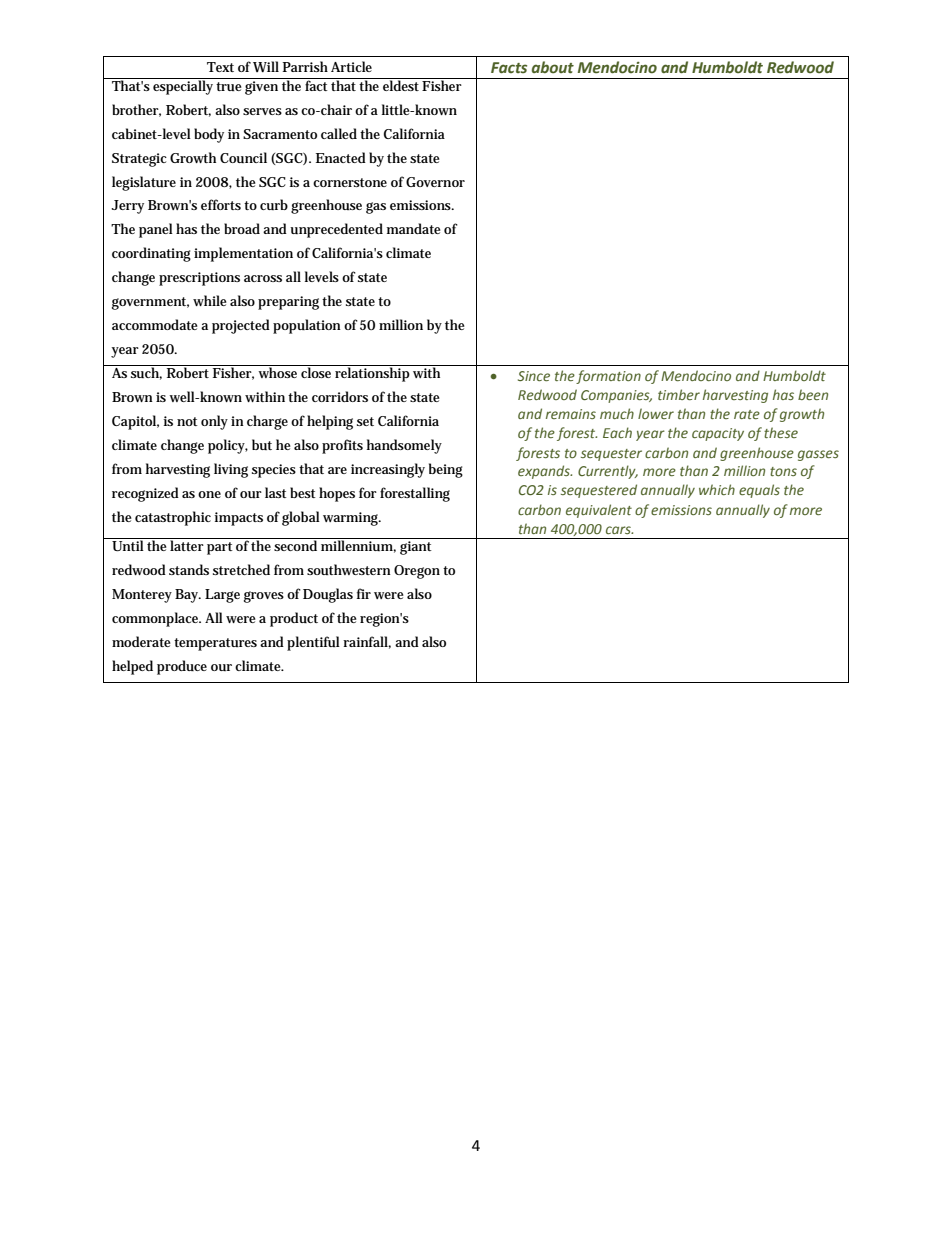  What do you see at coordinates (313, 643) in the screenshot?
I see `plentiful` at bounding box center [313, 643].
